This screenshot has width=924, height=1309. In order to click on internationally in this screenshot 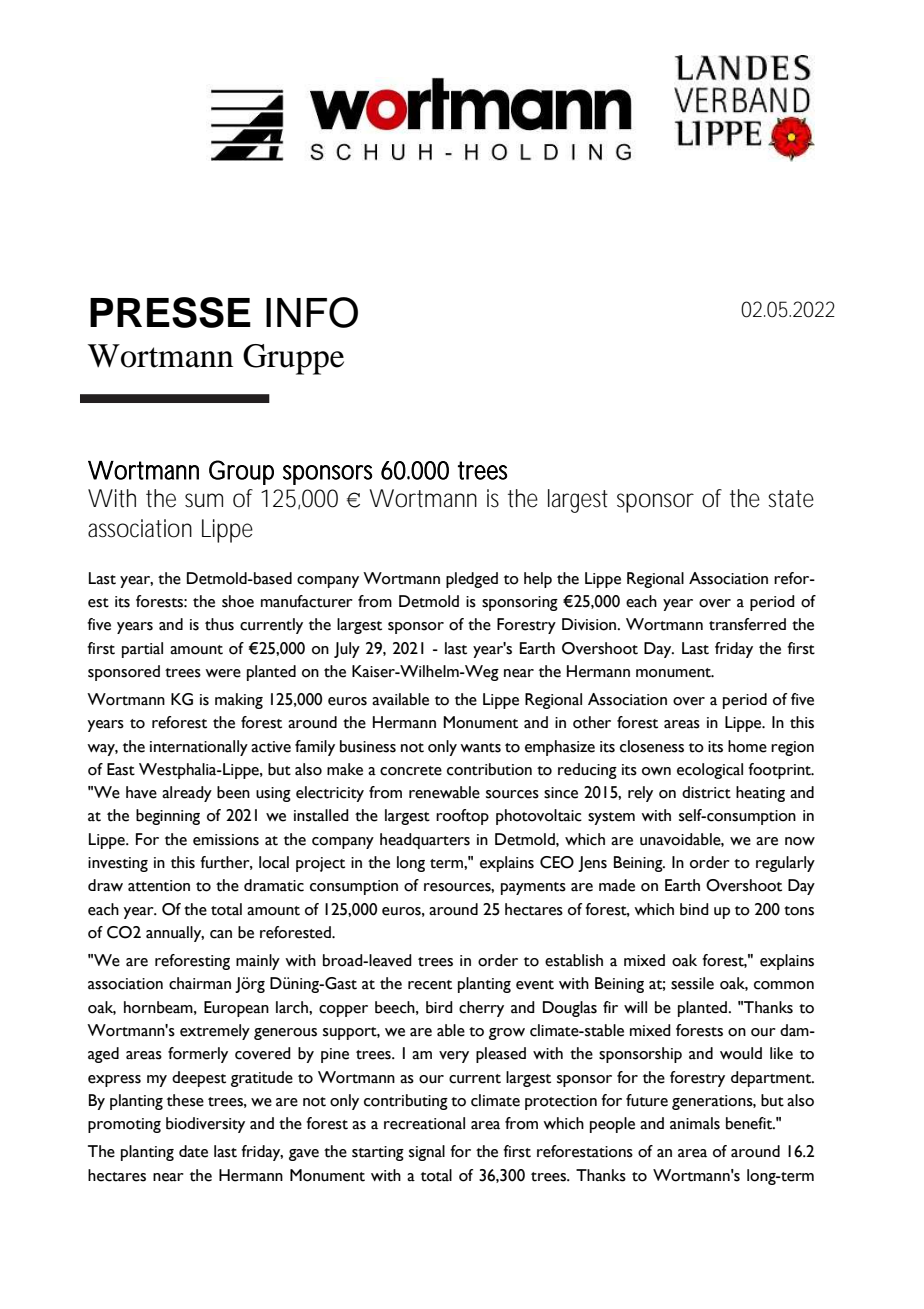, I will do `click(199, 748)`.
